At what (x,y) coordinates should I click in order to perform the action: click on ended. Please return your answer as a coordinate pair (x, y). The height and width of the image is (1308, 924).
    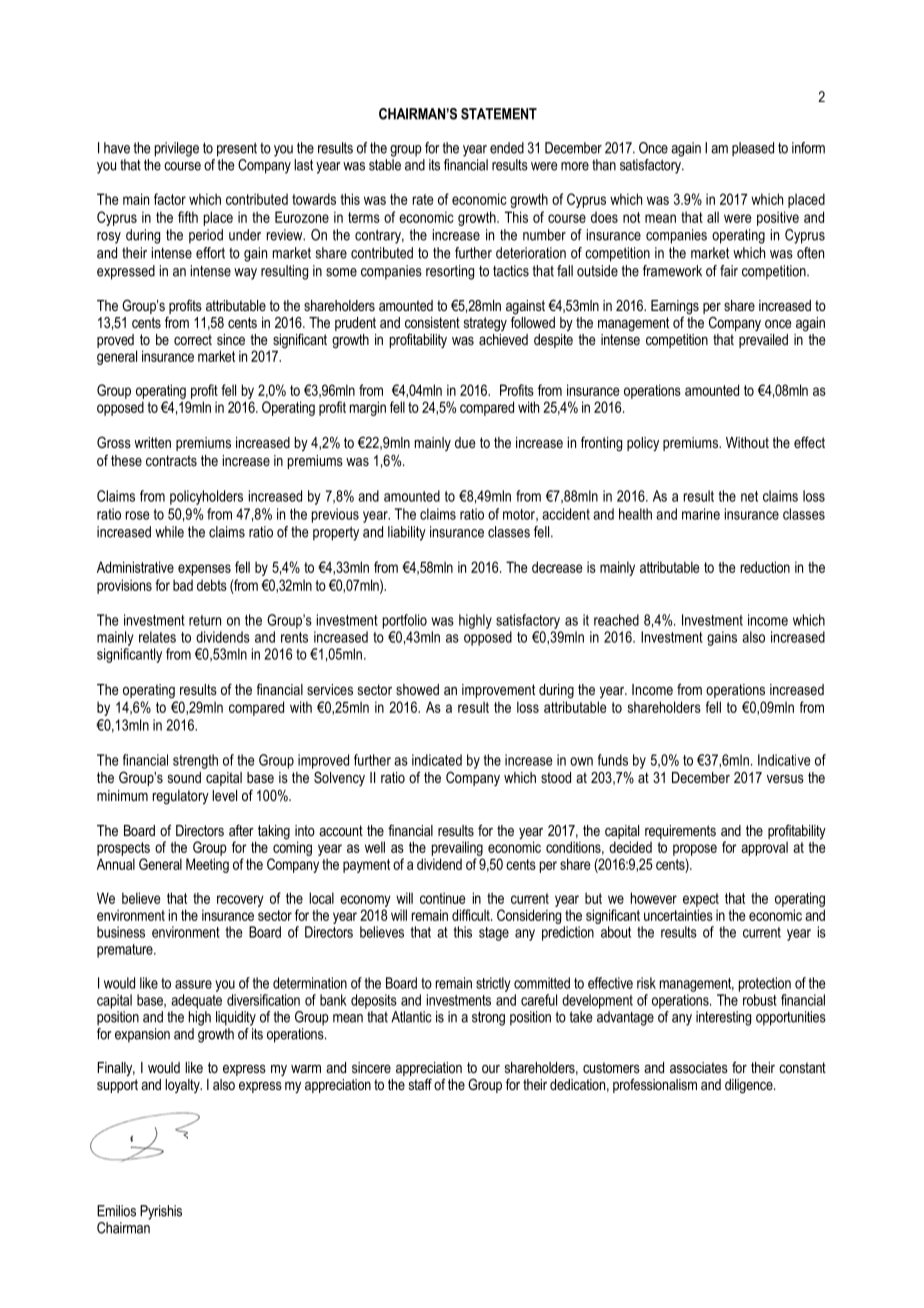
    Looking at the image, I should click on (507, 148).
